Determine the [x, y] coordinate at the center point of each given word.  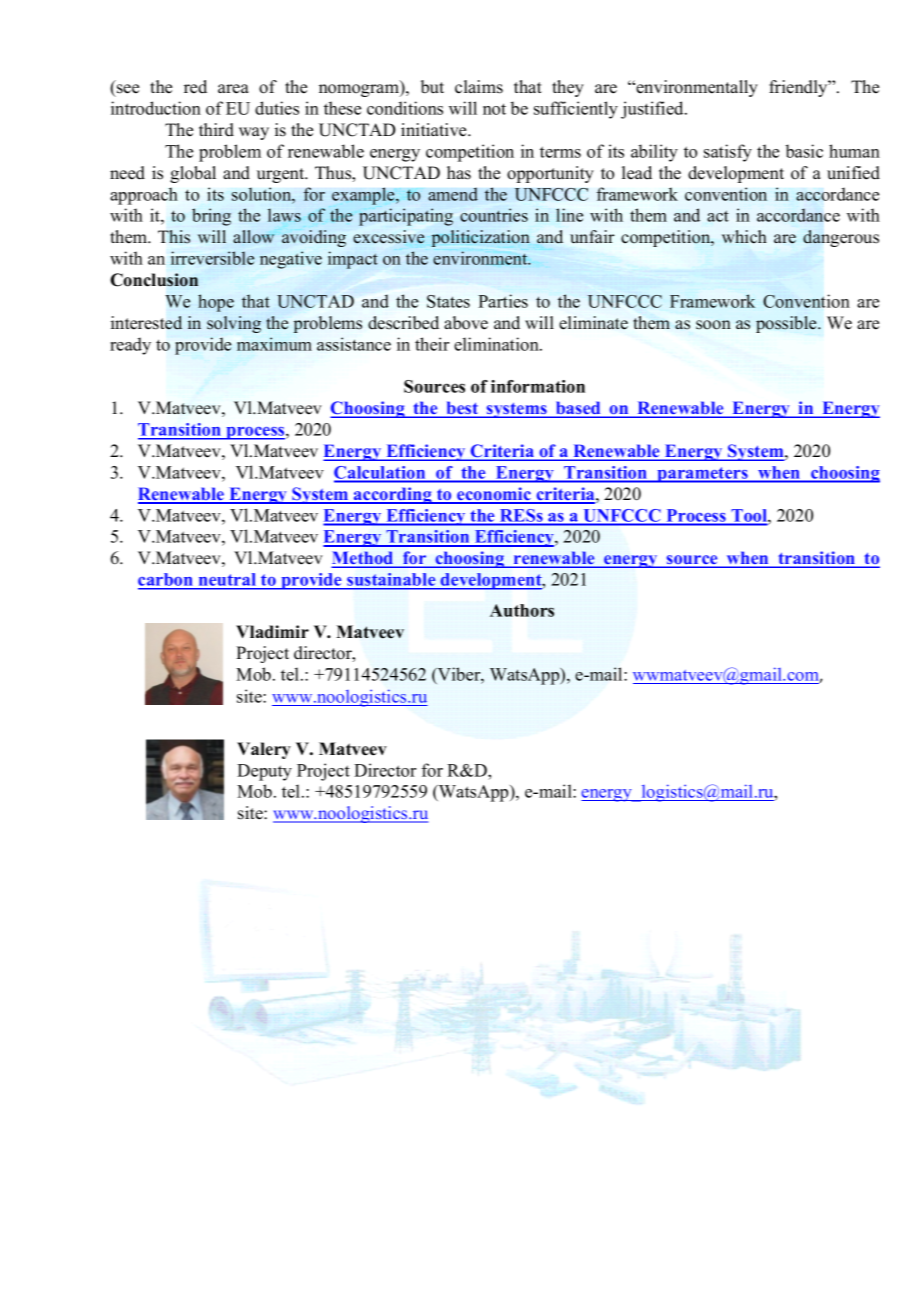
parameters [702, 475]
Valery [264, 750]
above [466, 323]
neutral [227, 581]
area [233, 89]
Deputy [264, 772]
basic [804, 151]
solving [234, 324]
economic [494, 495]
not [494, 109]
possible [787, 324]
